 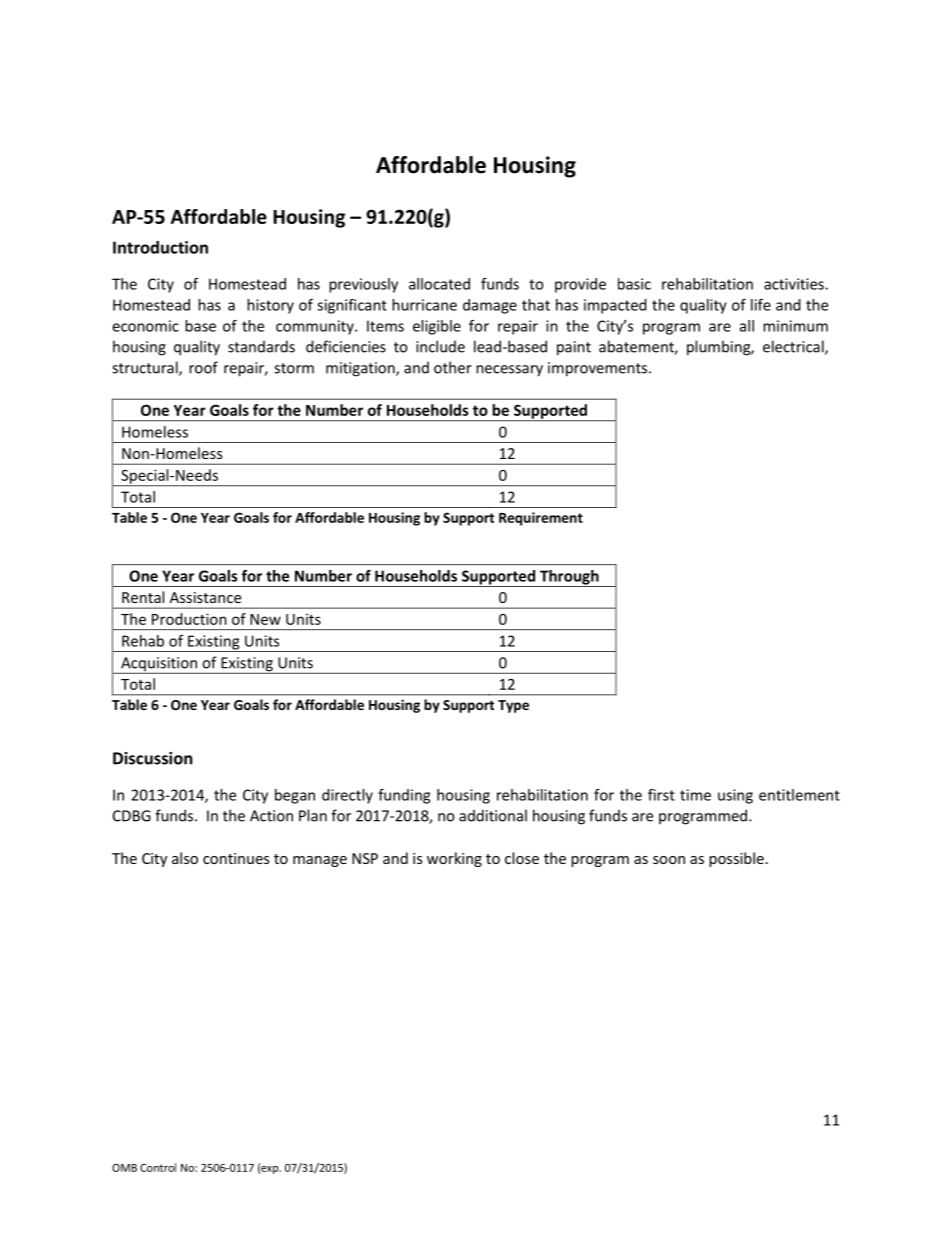 I want to click on Acquisition, so click(x=159, y=665).
